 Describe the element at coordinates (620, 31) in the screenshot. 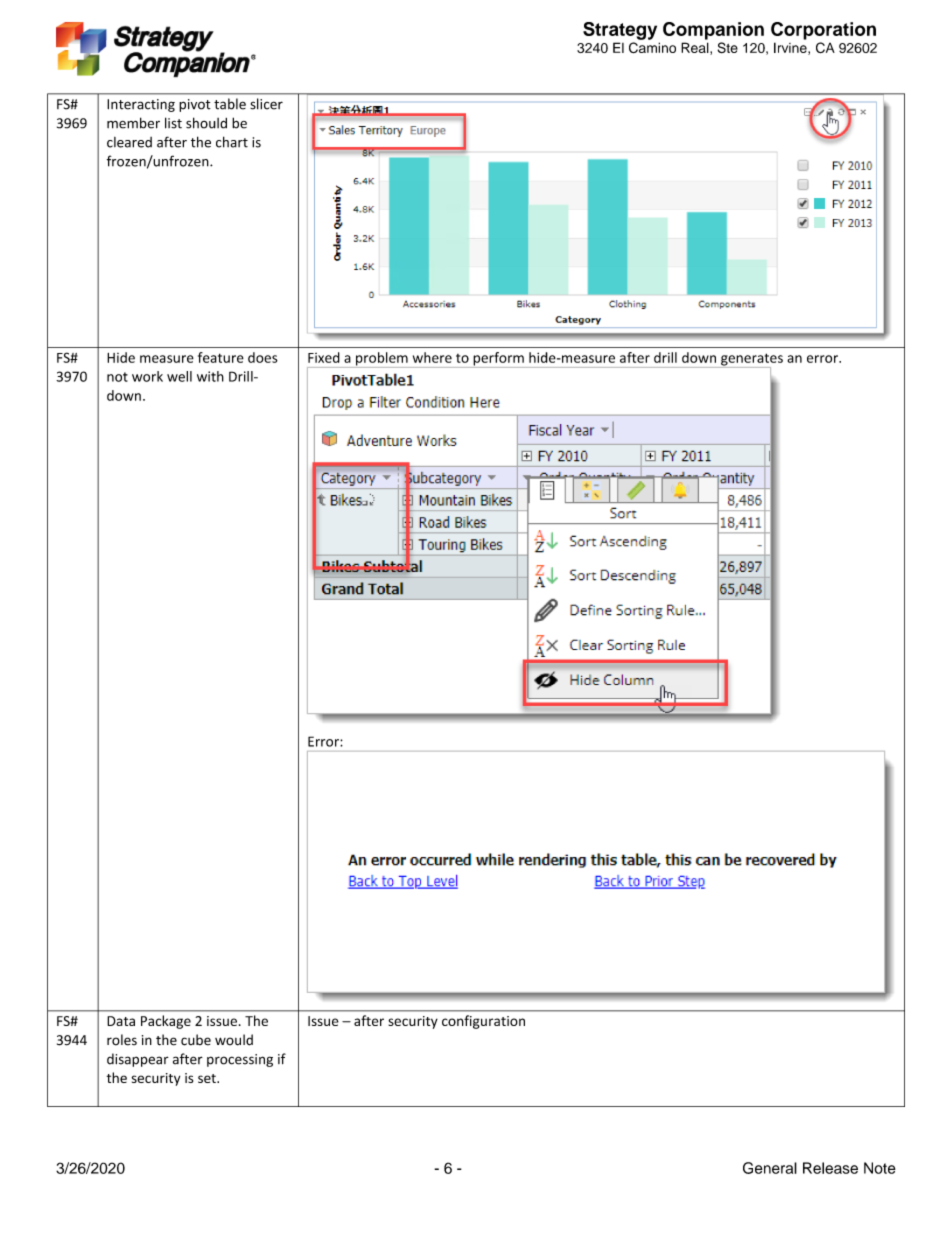

I see `Strategy` at that location.
